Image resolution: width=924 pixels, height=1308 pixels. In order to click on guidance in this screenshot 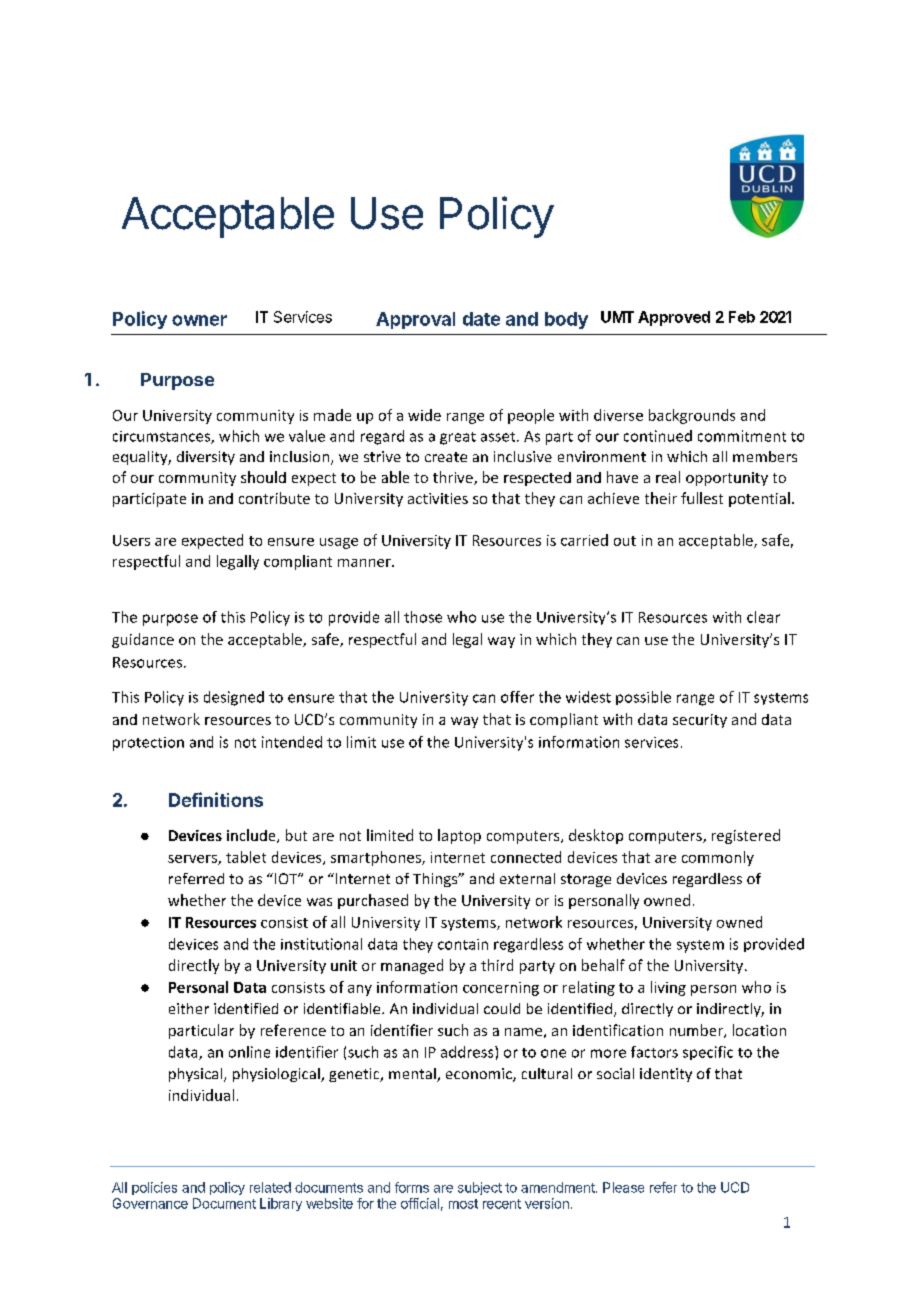, I will do `click(143, 640)`.
